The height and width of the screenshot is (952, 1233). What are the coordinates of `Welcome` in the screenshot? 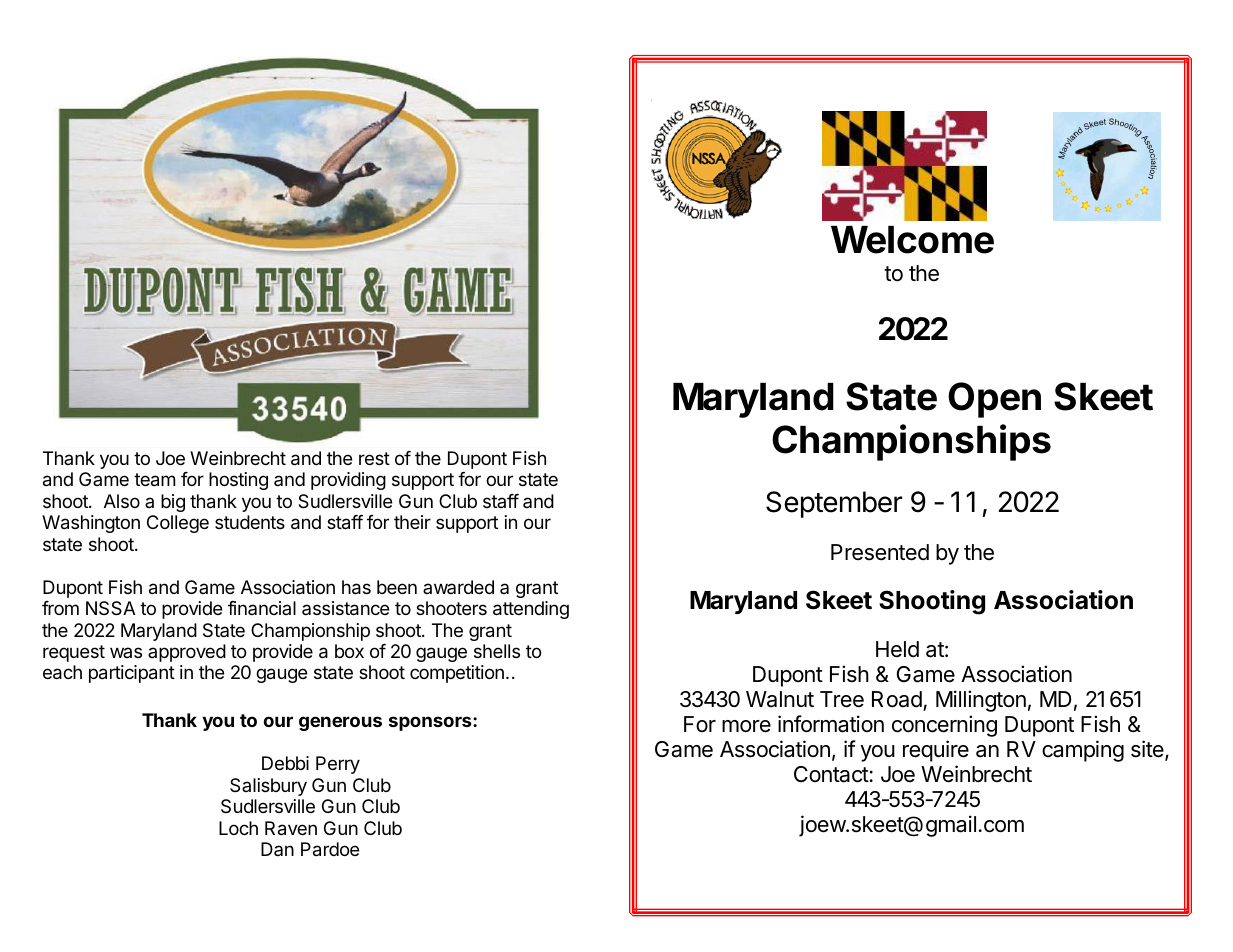 It's located at (912, 240).
